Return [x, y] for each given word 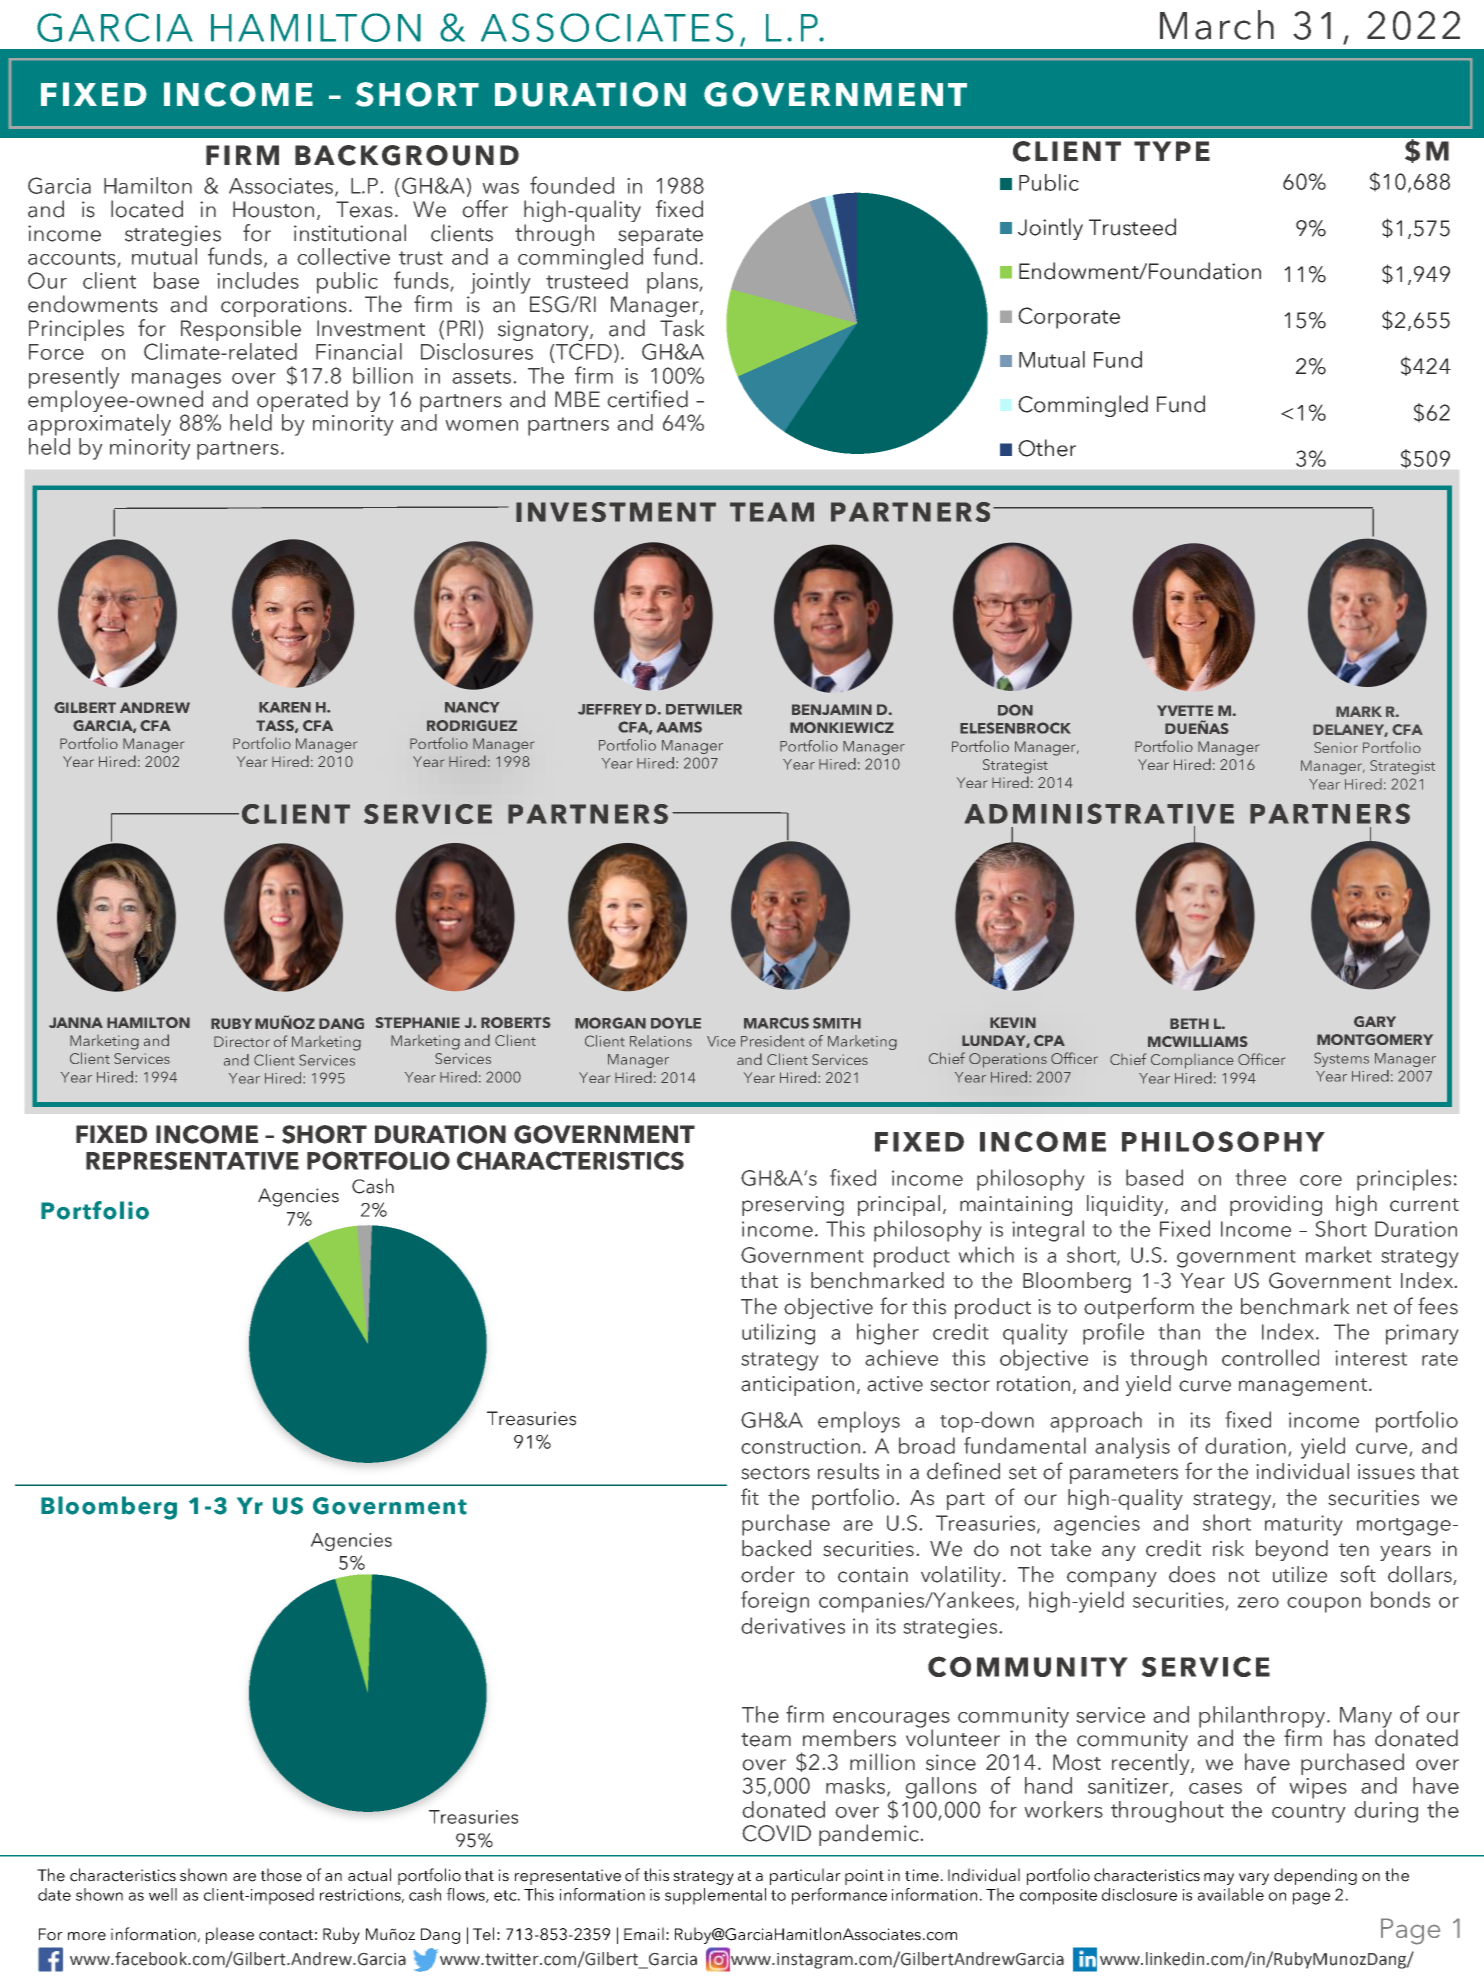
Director [242, 1041]
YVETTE [1185, 710]
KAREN [285, 707]
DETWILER [704, 709]
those [281, 1875]
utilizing [778, 1334]
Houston [273, 209]
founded [572, 185]
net [1372, 1308]
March [1217, 25]
